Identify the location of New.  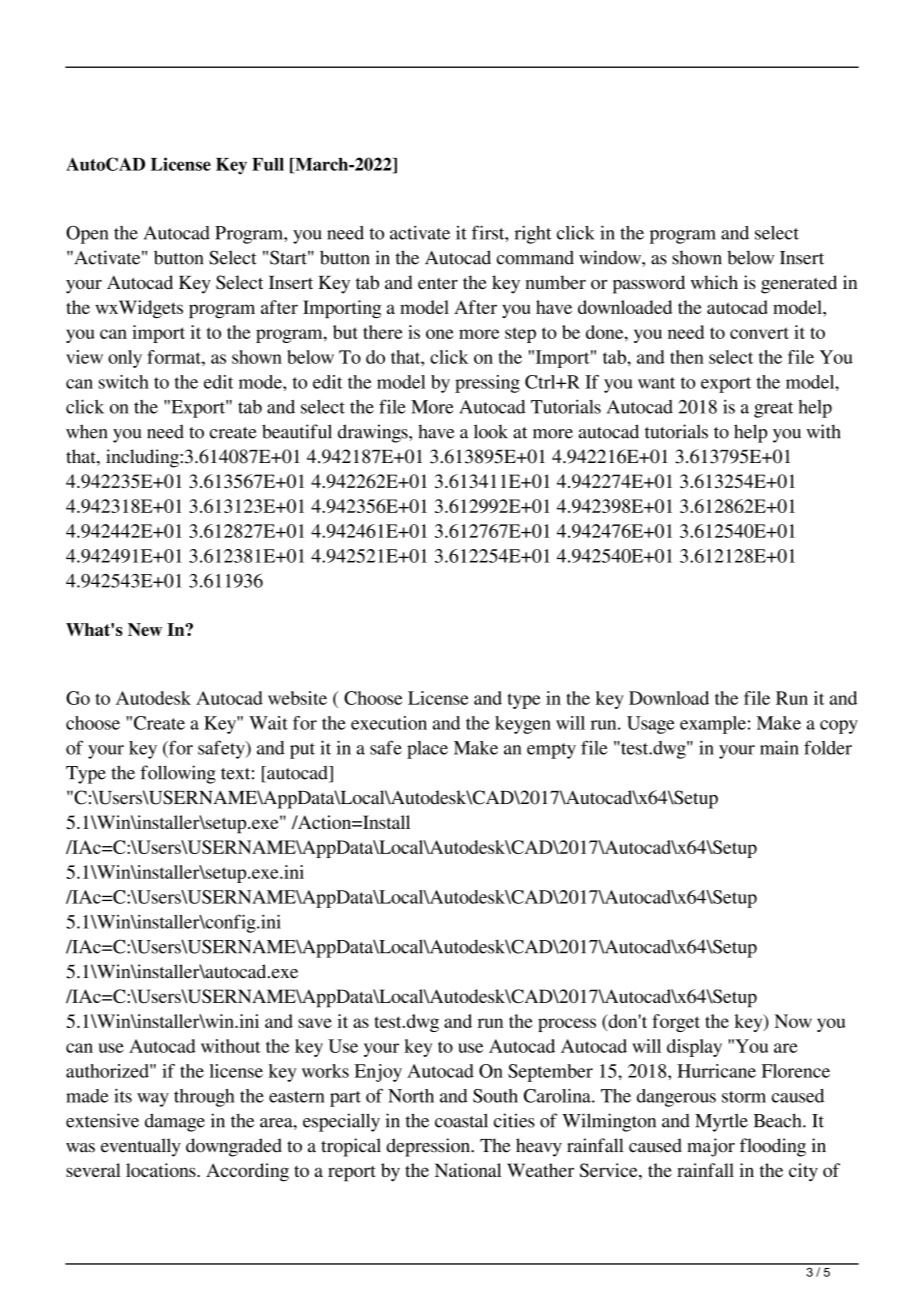
(145, 629).
